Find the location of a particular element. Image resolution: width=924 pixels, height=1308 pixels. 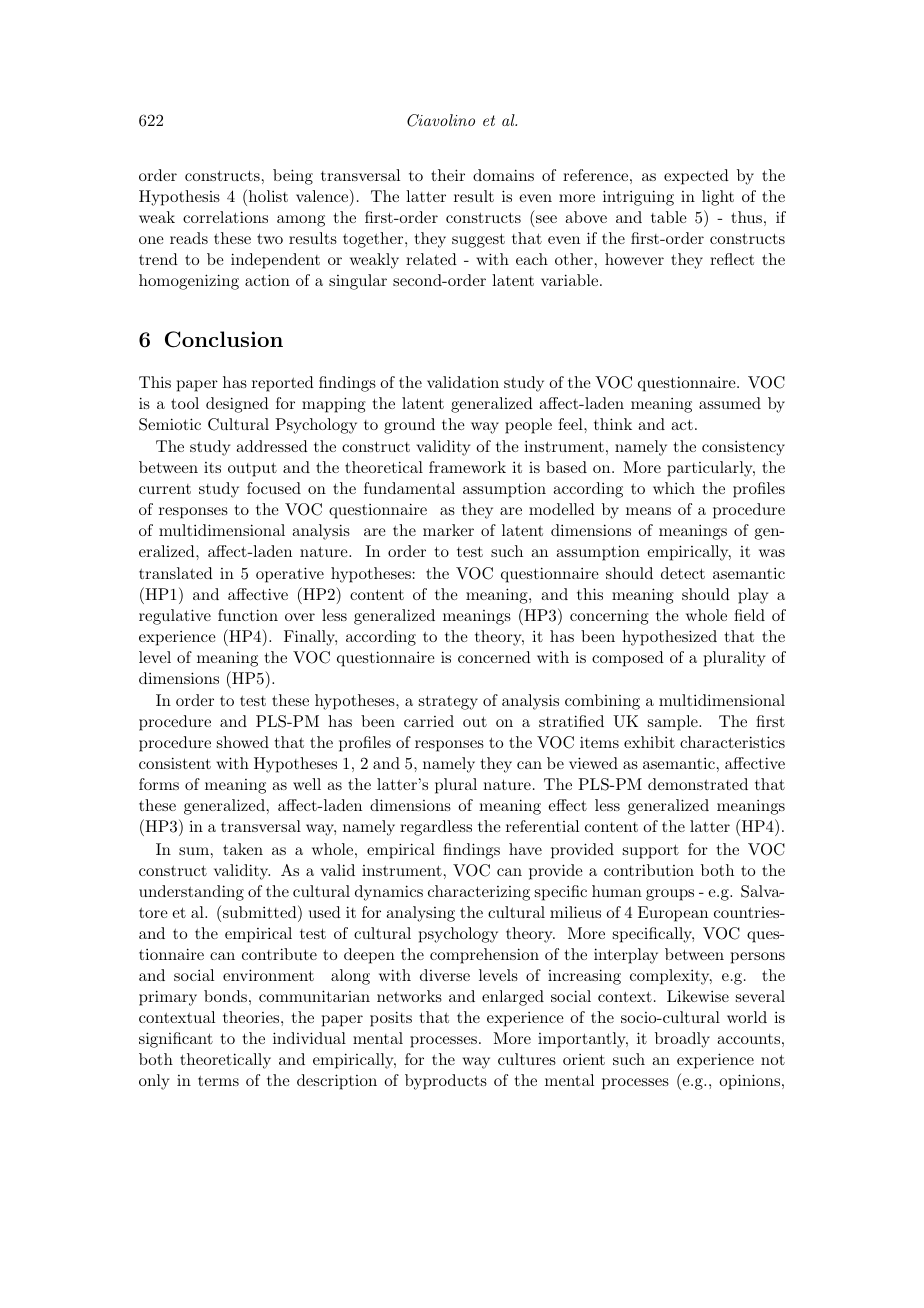

designed is located at coordinates (237, 405).
